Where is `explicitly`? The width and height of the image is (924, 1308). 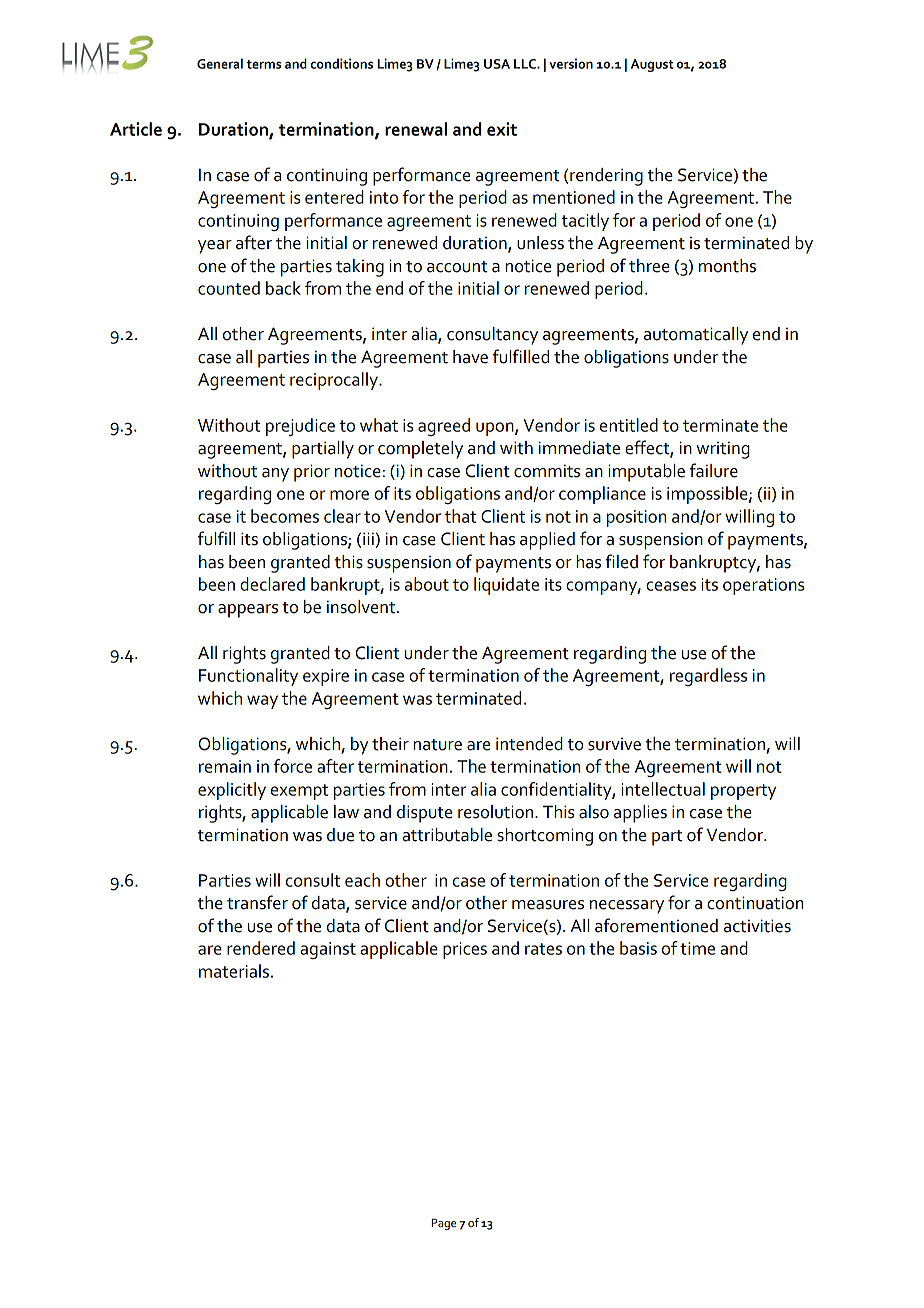 explicitly is located at coordinates (232, 791).
